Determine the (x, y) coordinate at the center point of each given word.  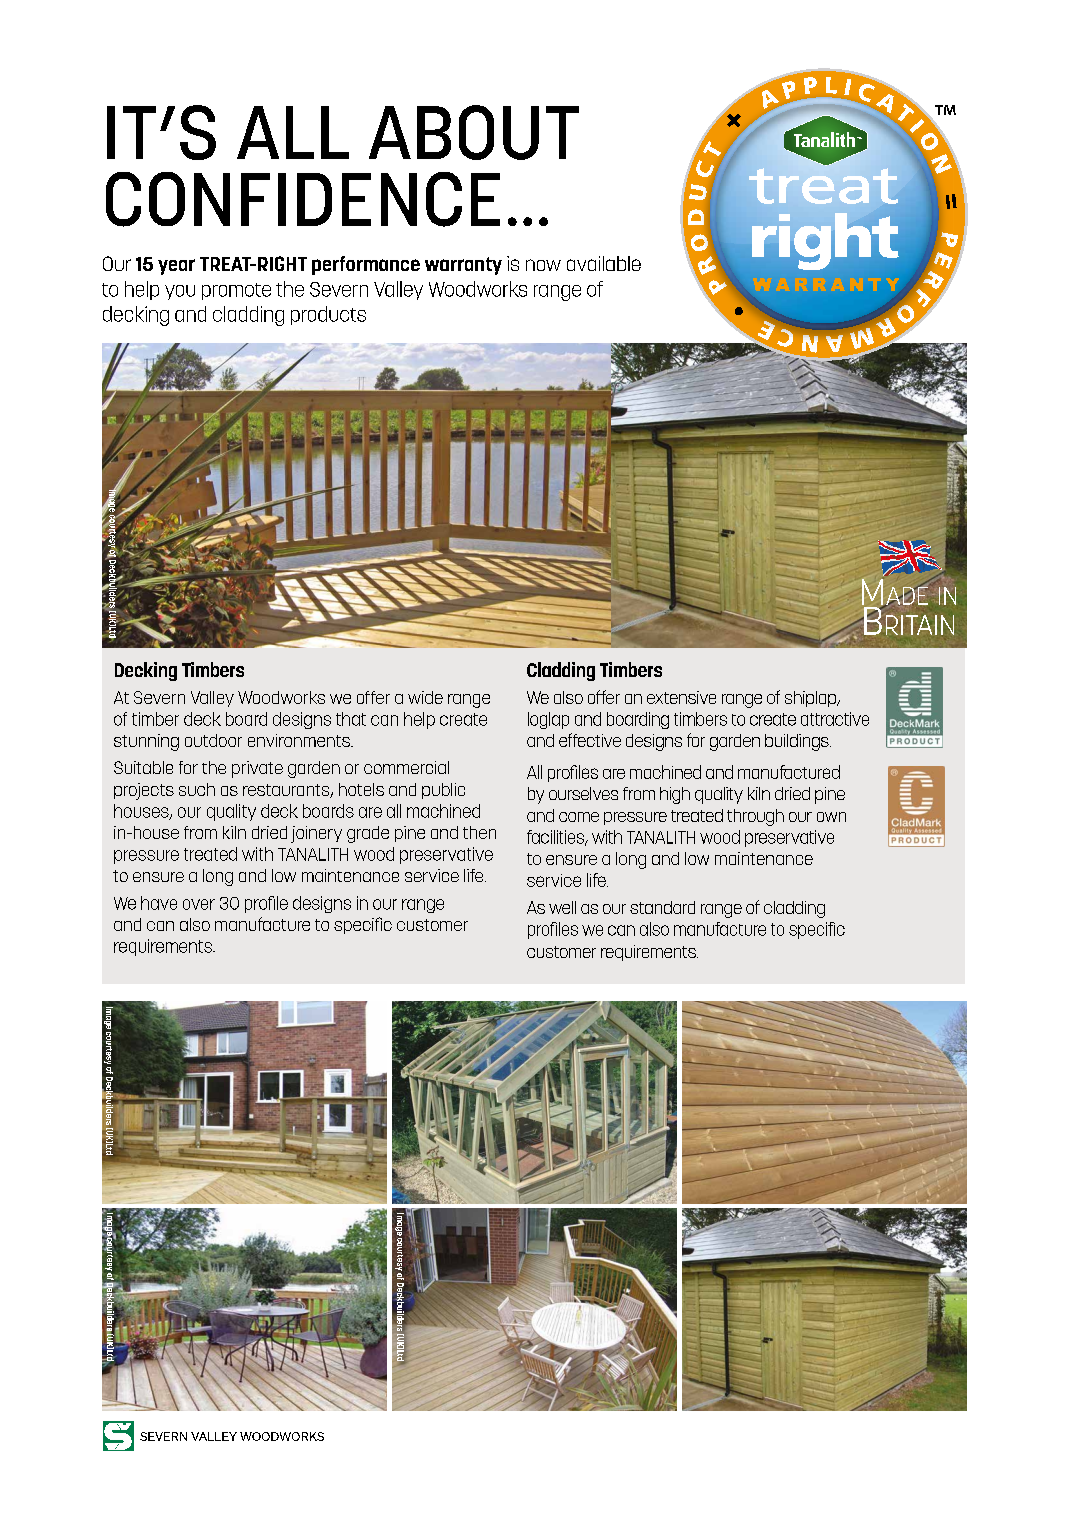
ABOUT (474, 132)
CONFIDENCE (303, 199)
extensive (681, 697)
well (562, 907)
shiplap (811, 699)
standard (662, 907)
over (199, 904)
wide (425, 697)
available (604, 263)
